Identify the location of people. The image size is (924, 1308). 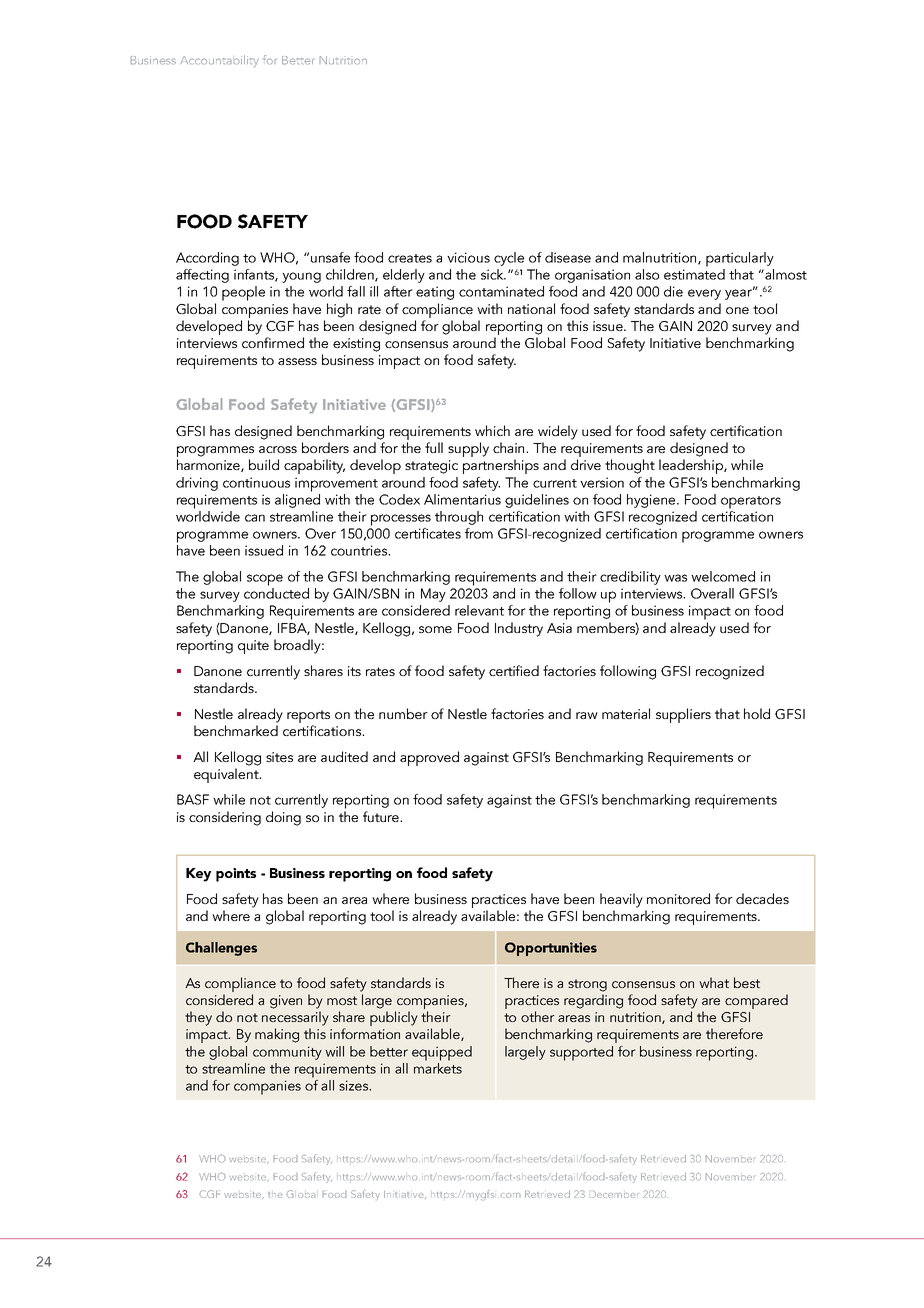
(243, 293).
